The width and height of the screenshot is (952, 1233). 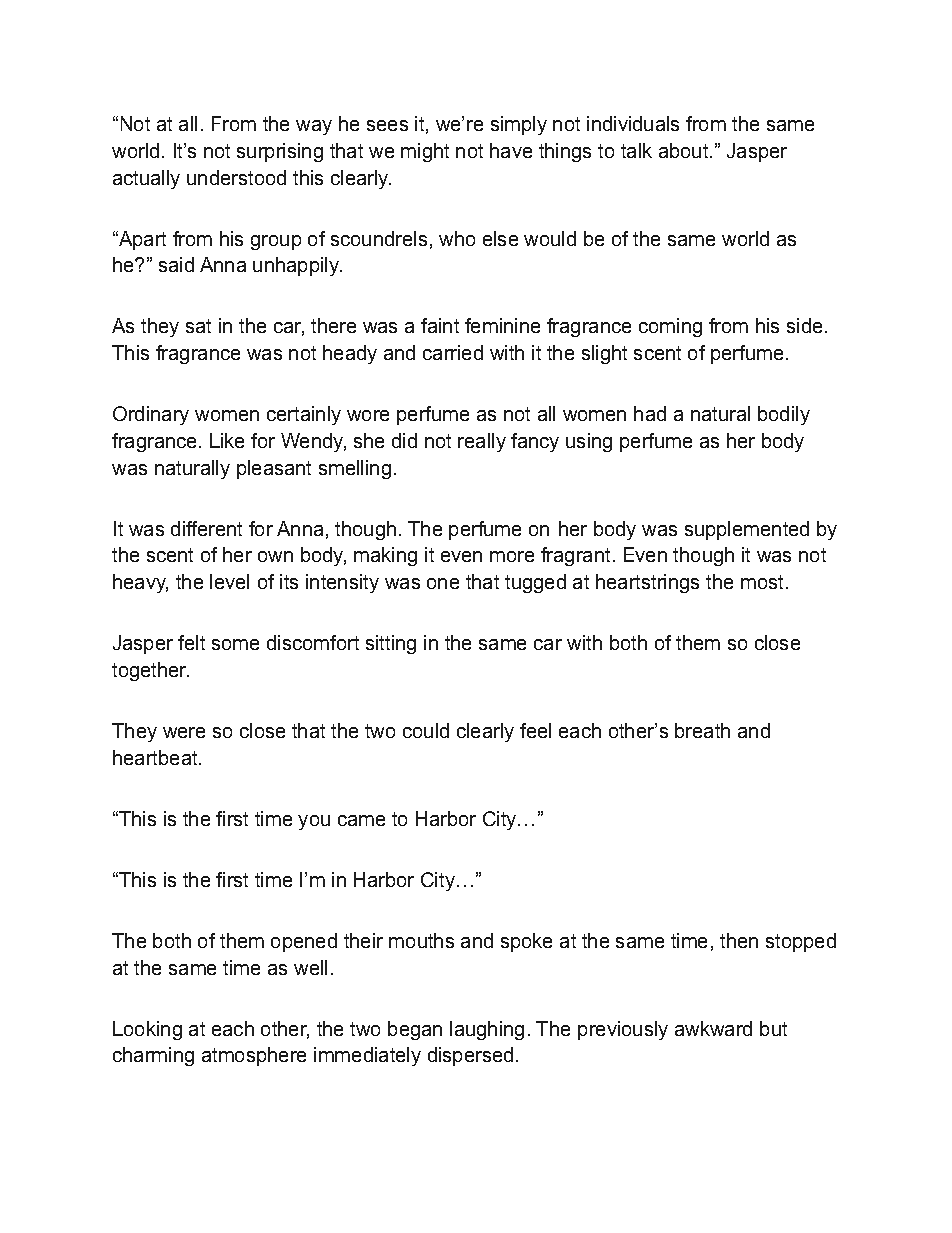 What do you see at coordinates (713, 1028) in the screenshot?
I see `awkward` at bounding box center [713, 1028].
